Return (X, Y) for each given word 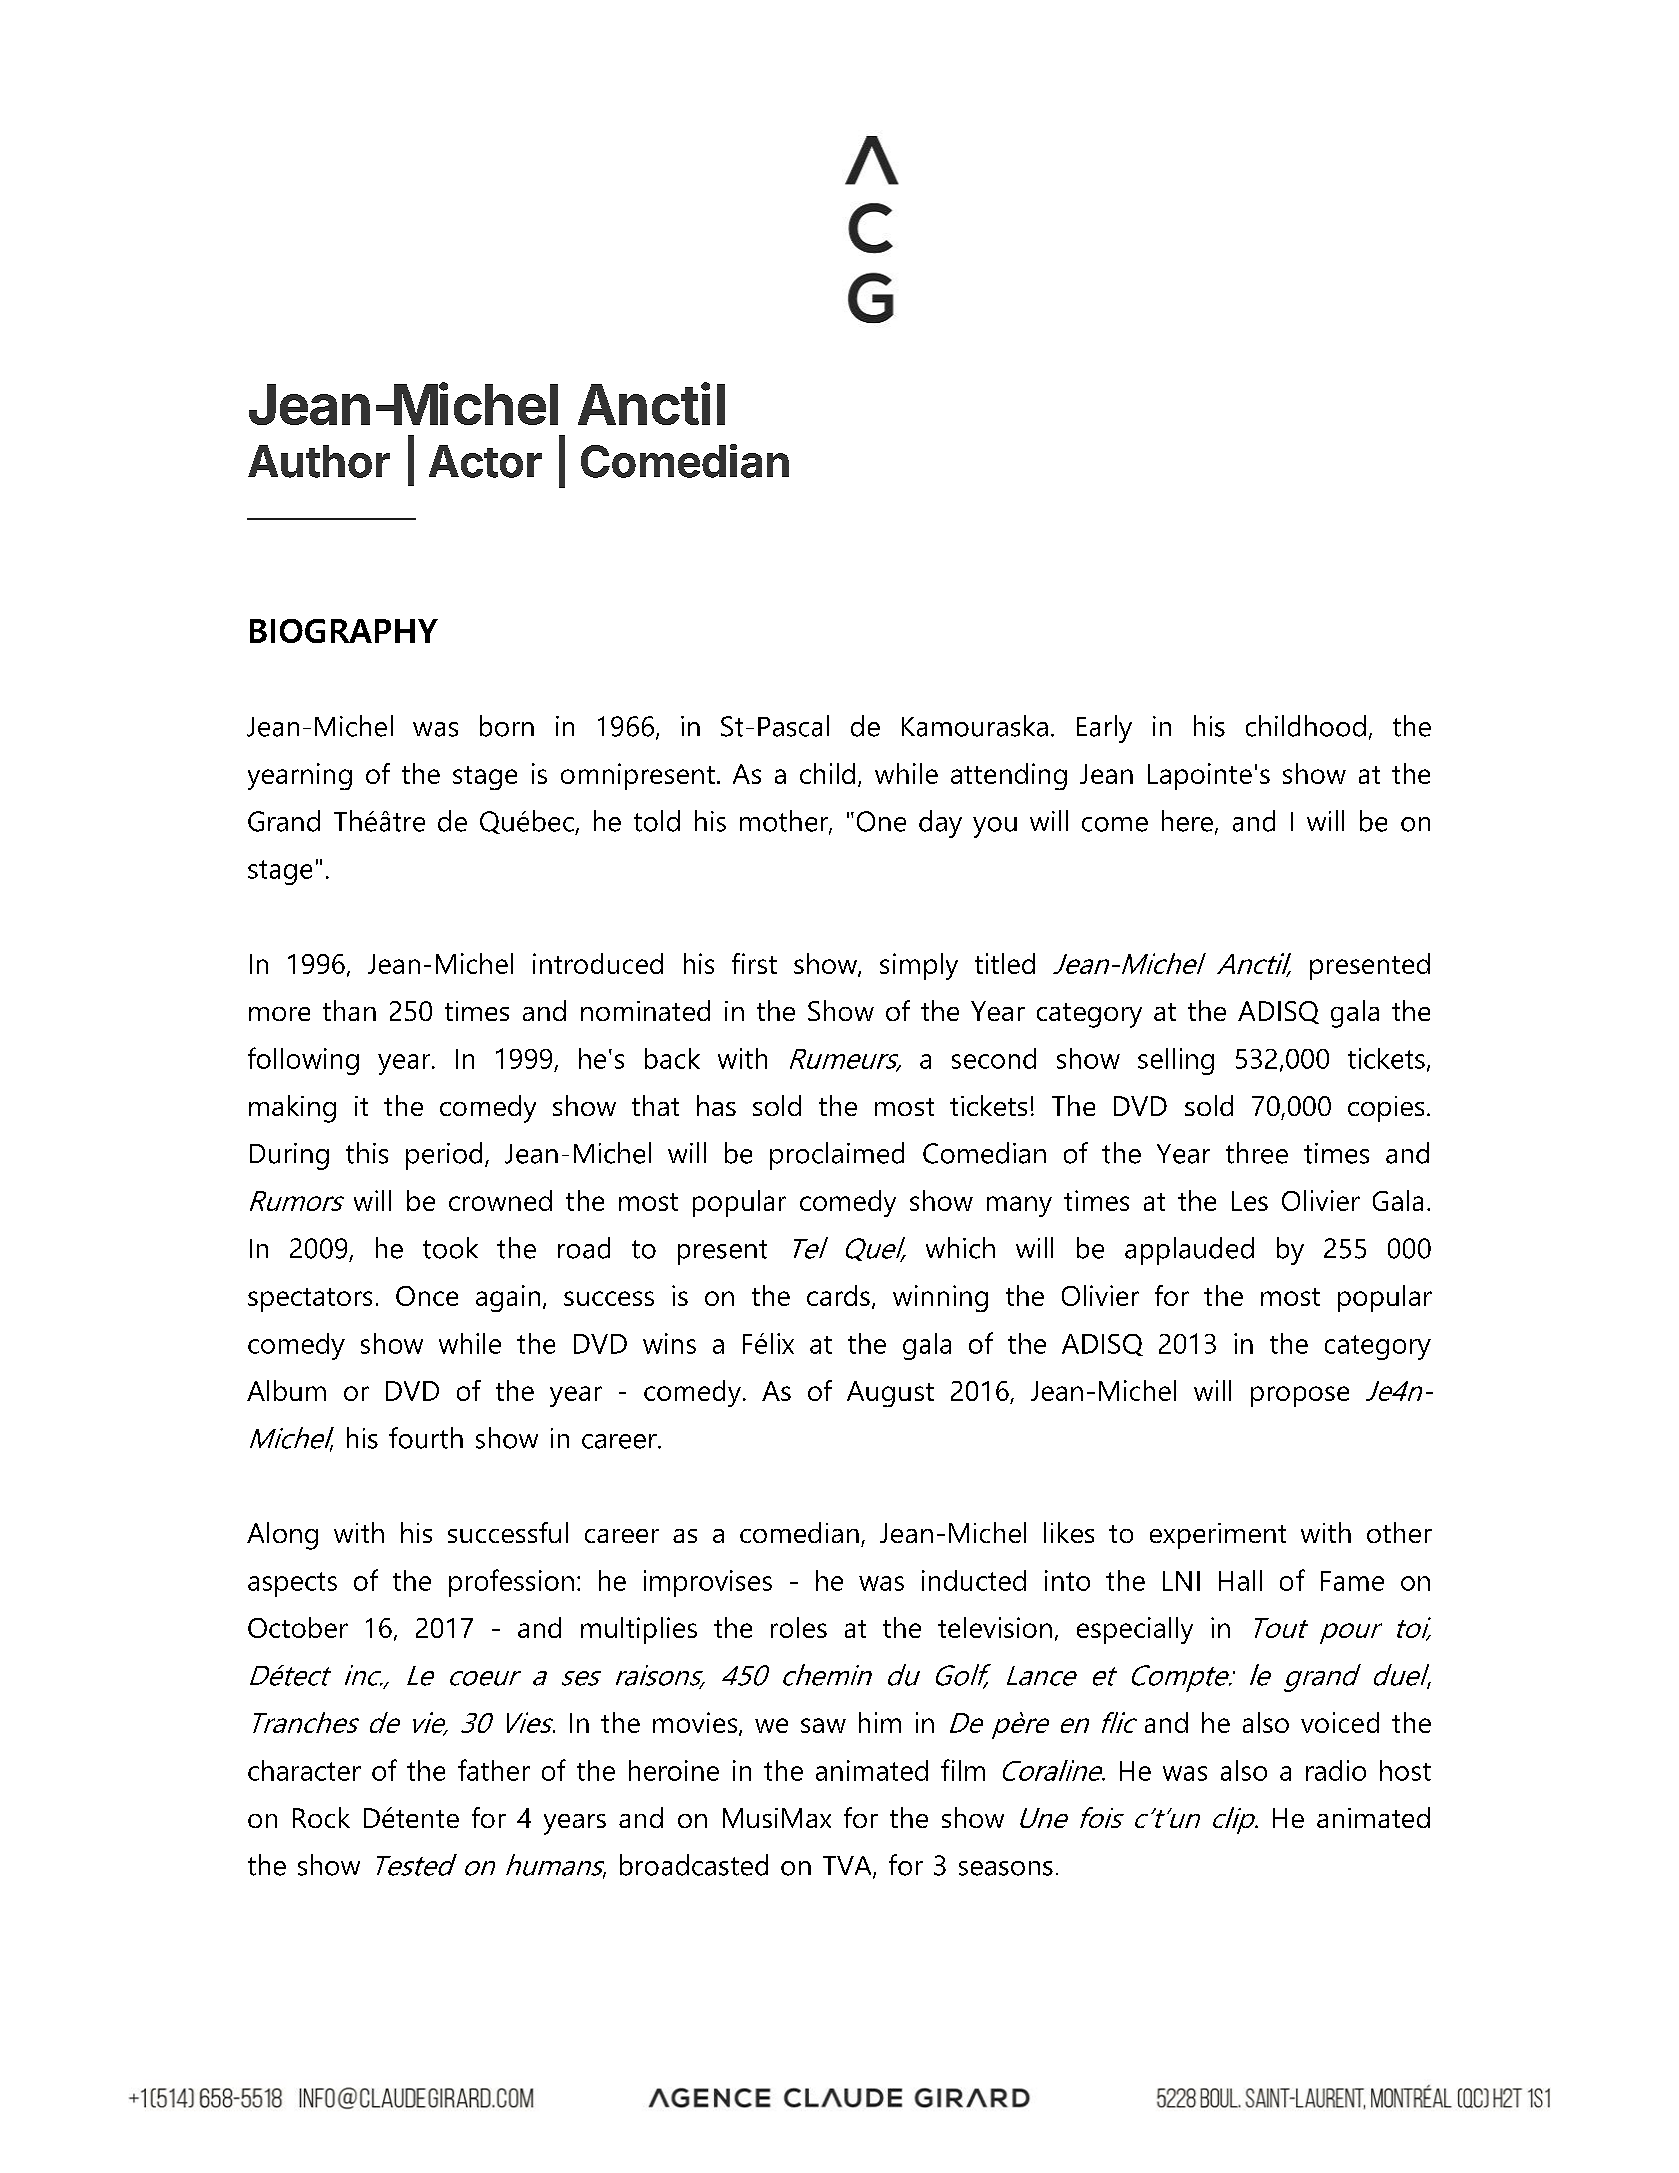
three (1257, 1153)
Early (1104, 729)
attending (1009, 776)
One (881, 821)
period (444, 1156)
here (1189, 822)
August (890, 1394)
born (507, 726)
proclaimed (837, 1156)
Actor (485, 461)
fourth (426, 1438)
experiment (1218, 1536)
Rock (321, 1817)
